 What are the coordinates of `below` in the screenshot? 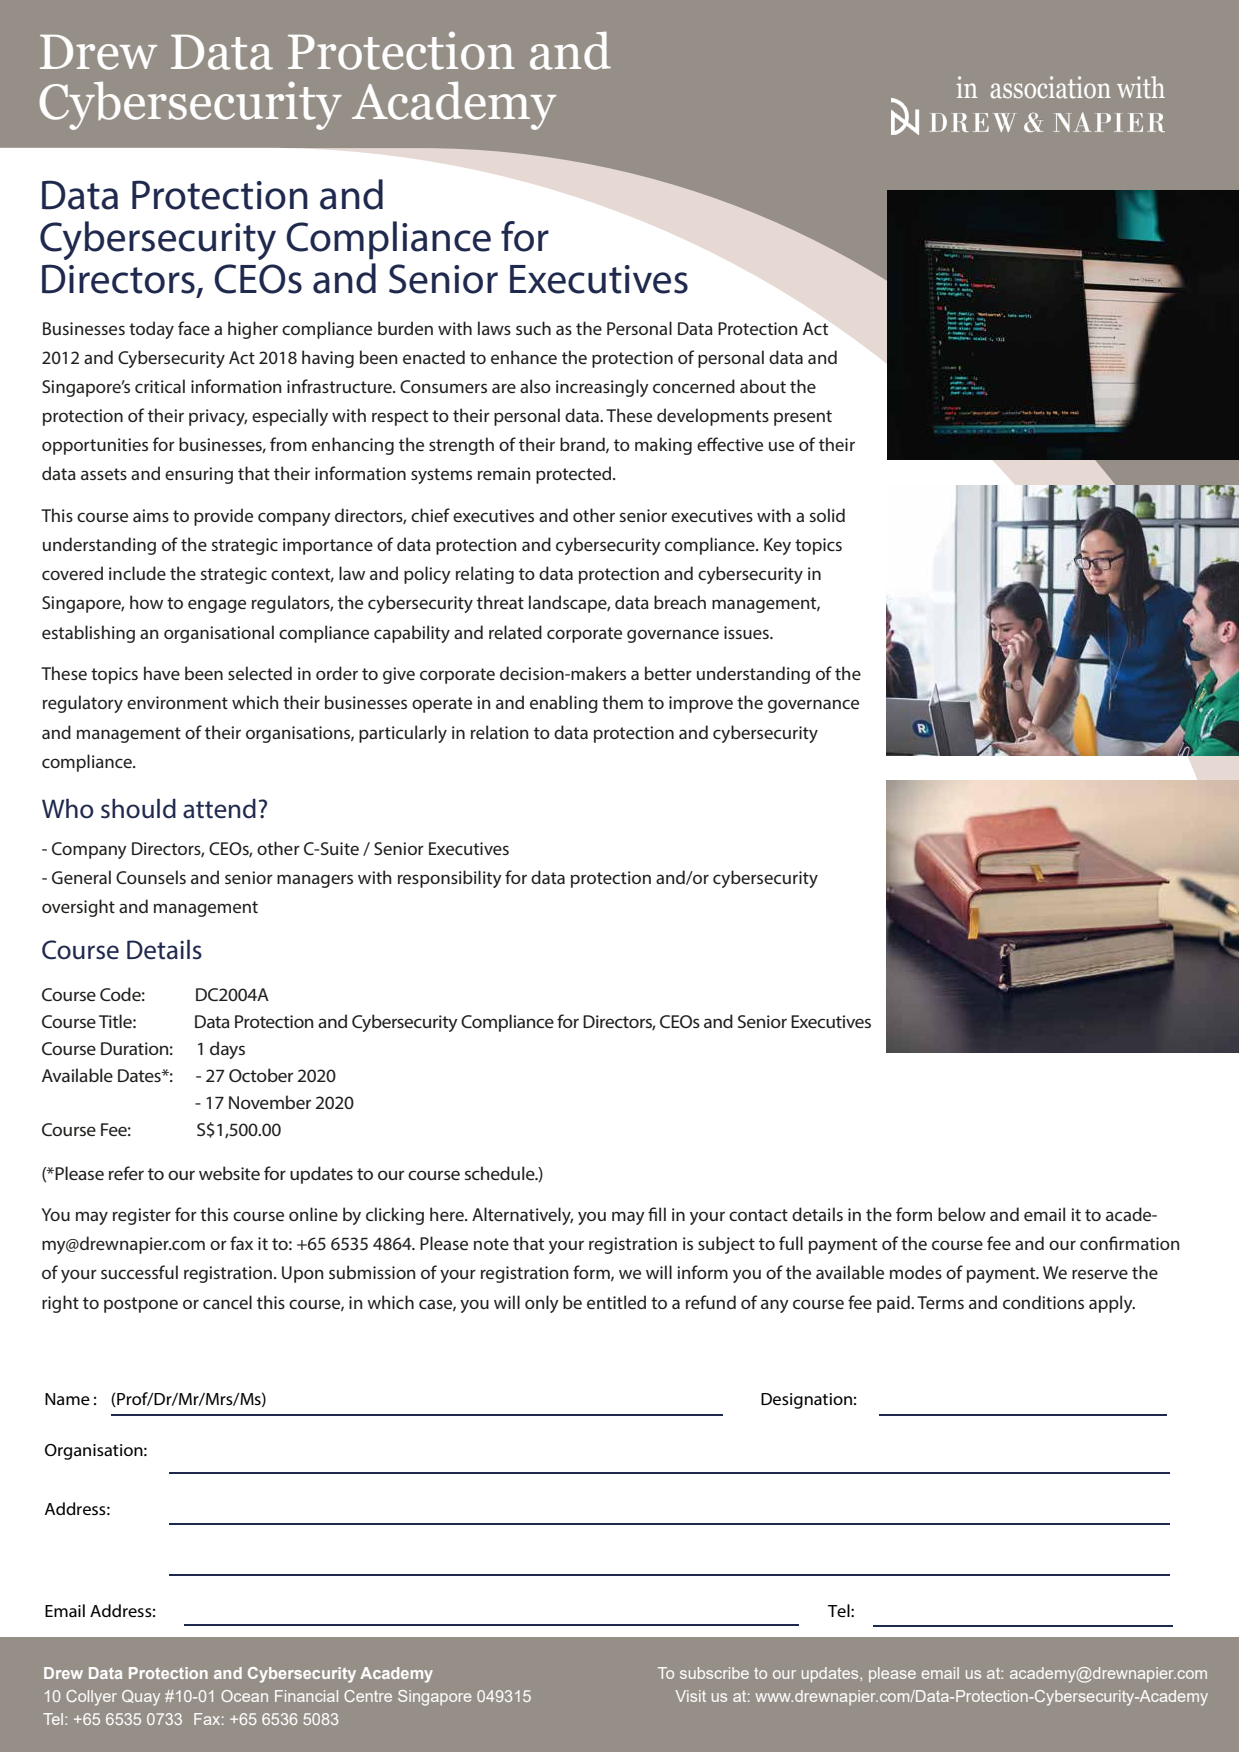 It's located at (962, 1214).
